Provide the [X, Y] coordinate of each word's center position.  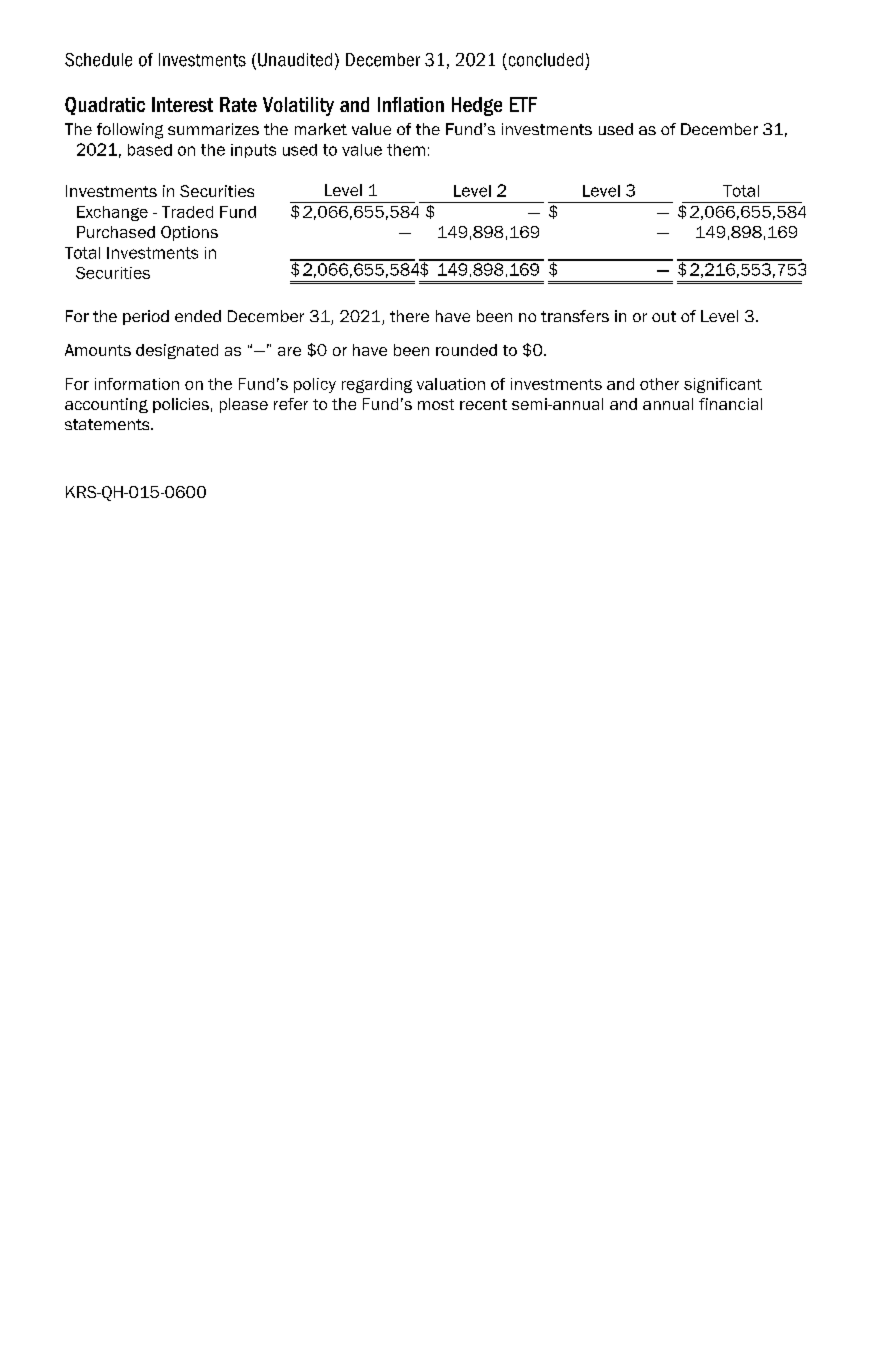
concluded [546, 60]
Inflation [411, 104]
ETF [523, 104]
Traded [187, 212]
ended [198, 316]
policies [181, 405]
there [409, 316]
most [436, 404]
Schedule [98, 60]
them [406, 150]
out [664, 316]
